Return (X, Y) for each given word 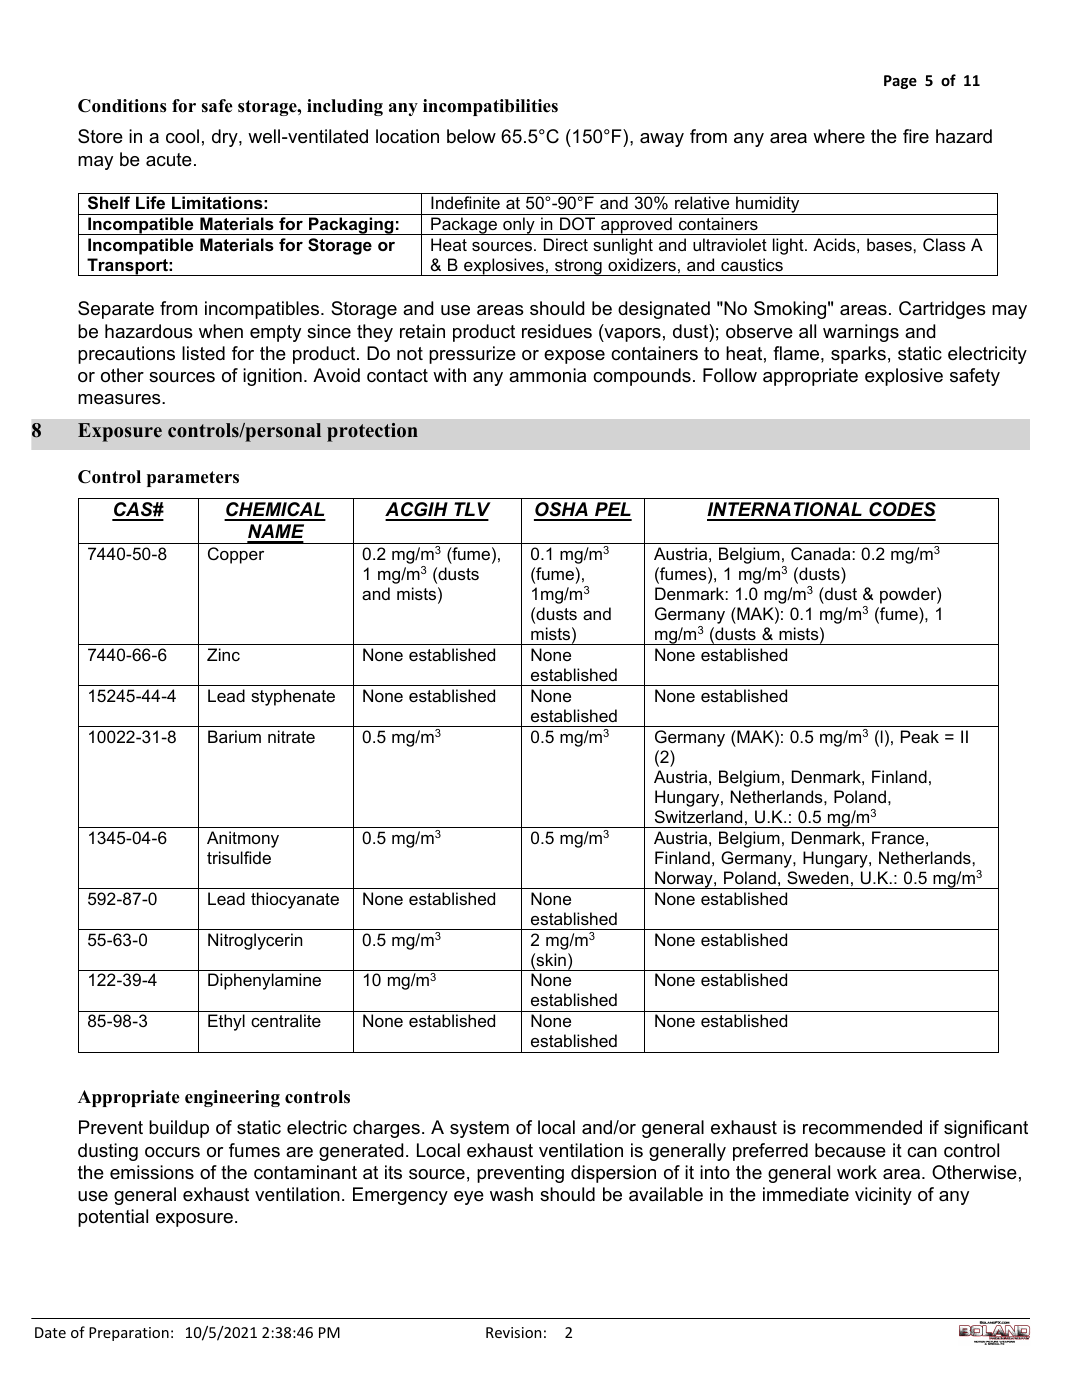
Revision (513, 1332)
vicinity (883, 1196)
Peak (920, 736)
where (839, 136)
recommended (862, 1127)
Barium (234, 736)
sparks (858, 355)
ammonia (547, 375)
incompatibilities (490, 107)
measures (120, 399)
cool (182, 136)
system (479, 1129)
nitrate (291, 736)
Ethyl (226, 1022)
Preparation (129, 1334)
